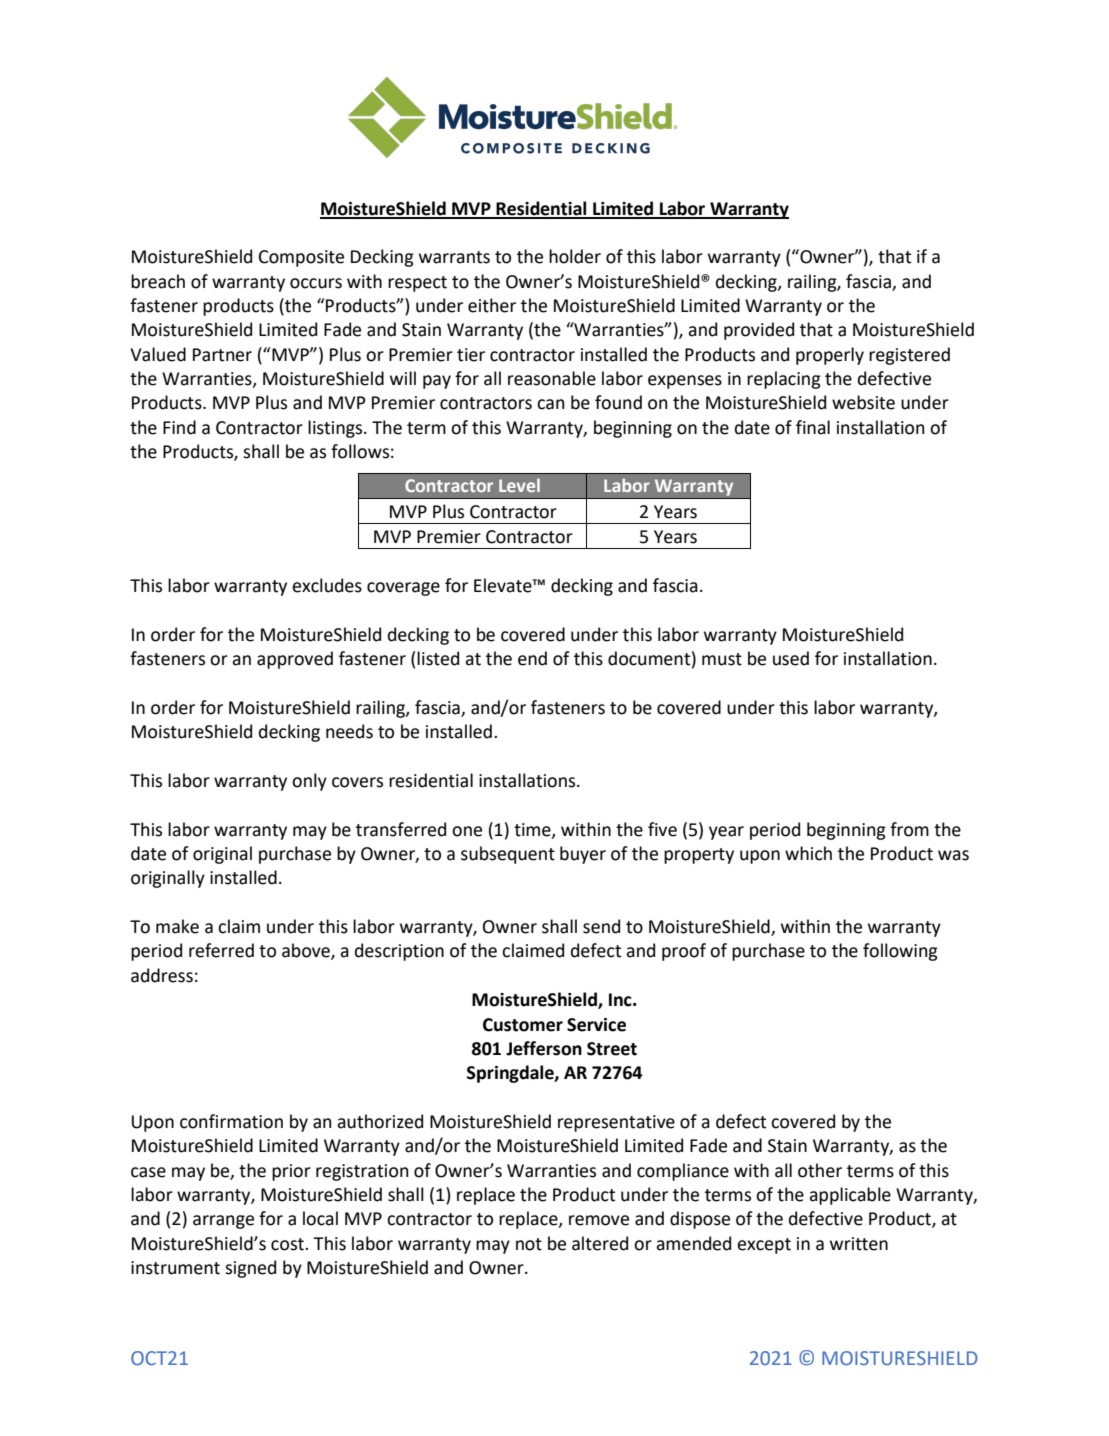  Describe the element at coordinates (529, 1244) in the page. I see `not` at that location.
